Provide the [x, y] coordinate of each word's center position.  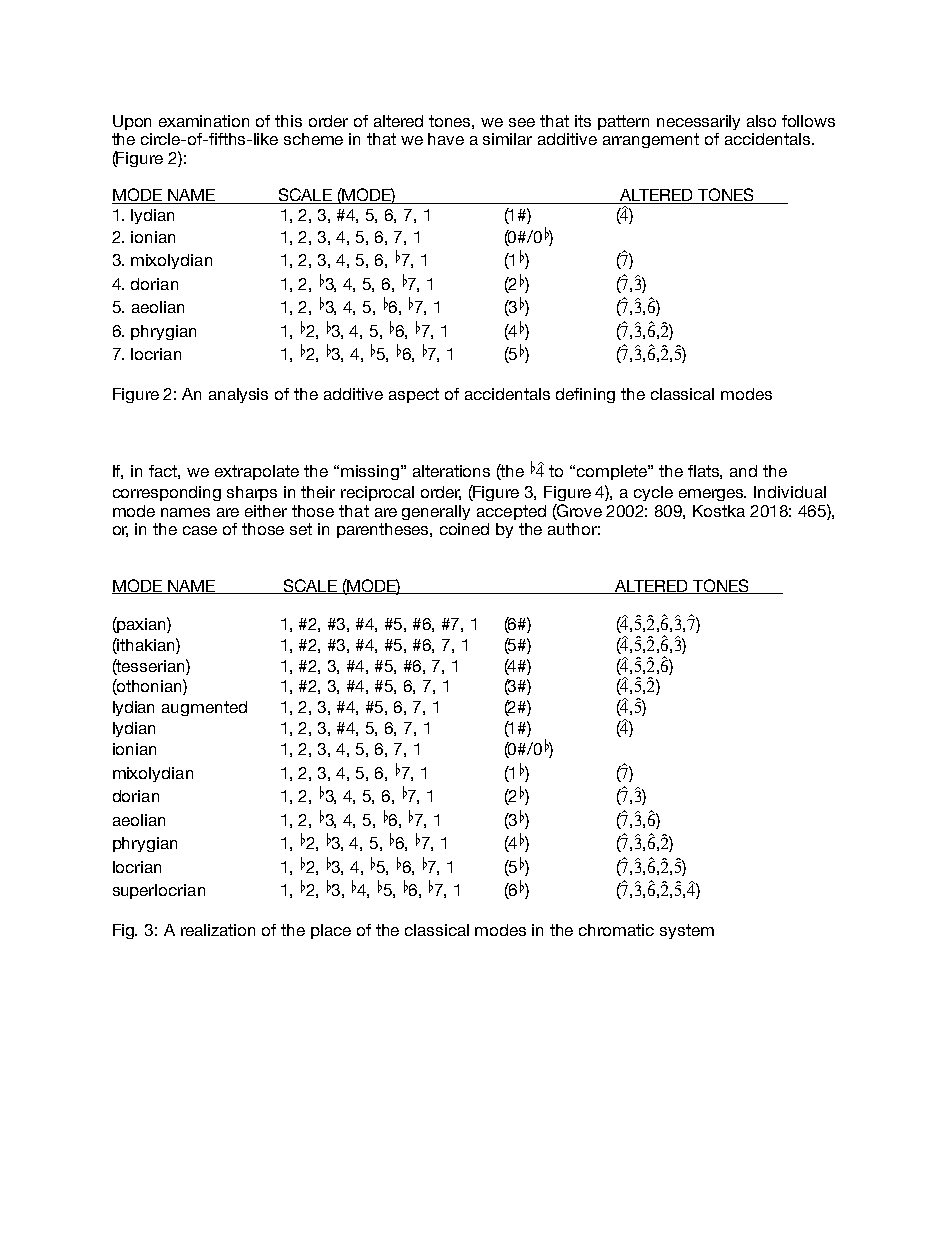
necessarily [698, 122]
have [446, 139]
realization [218, 930]
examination [204, 121]
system [687, 931]
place [331, 931]
